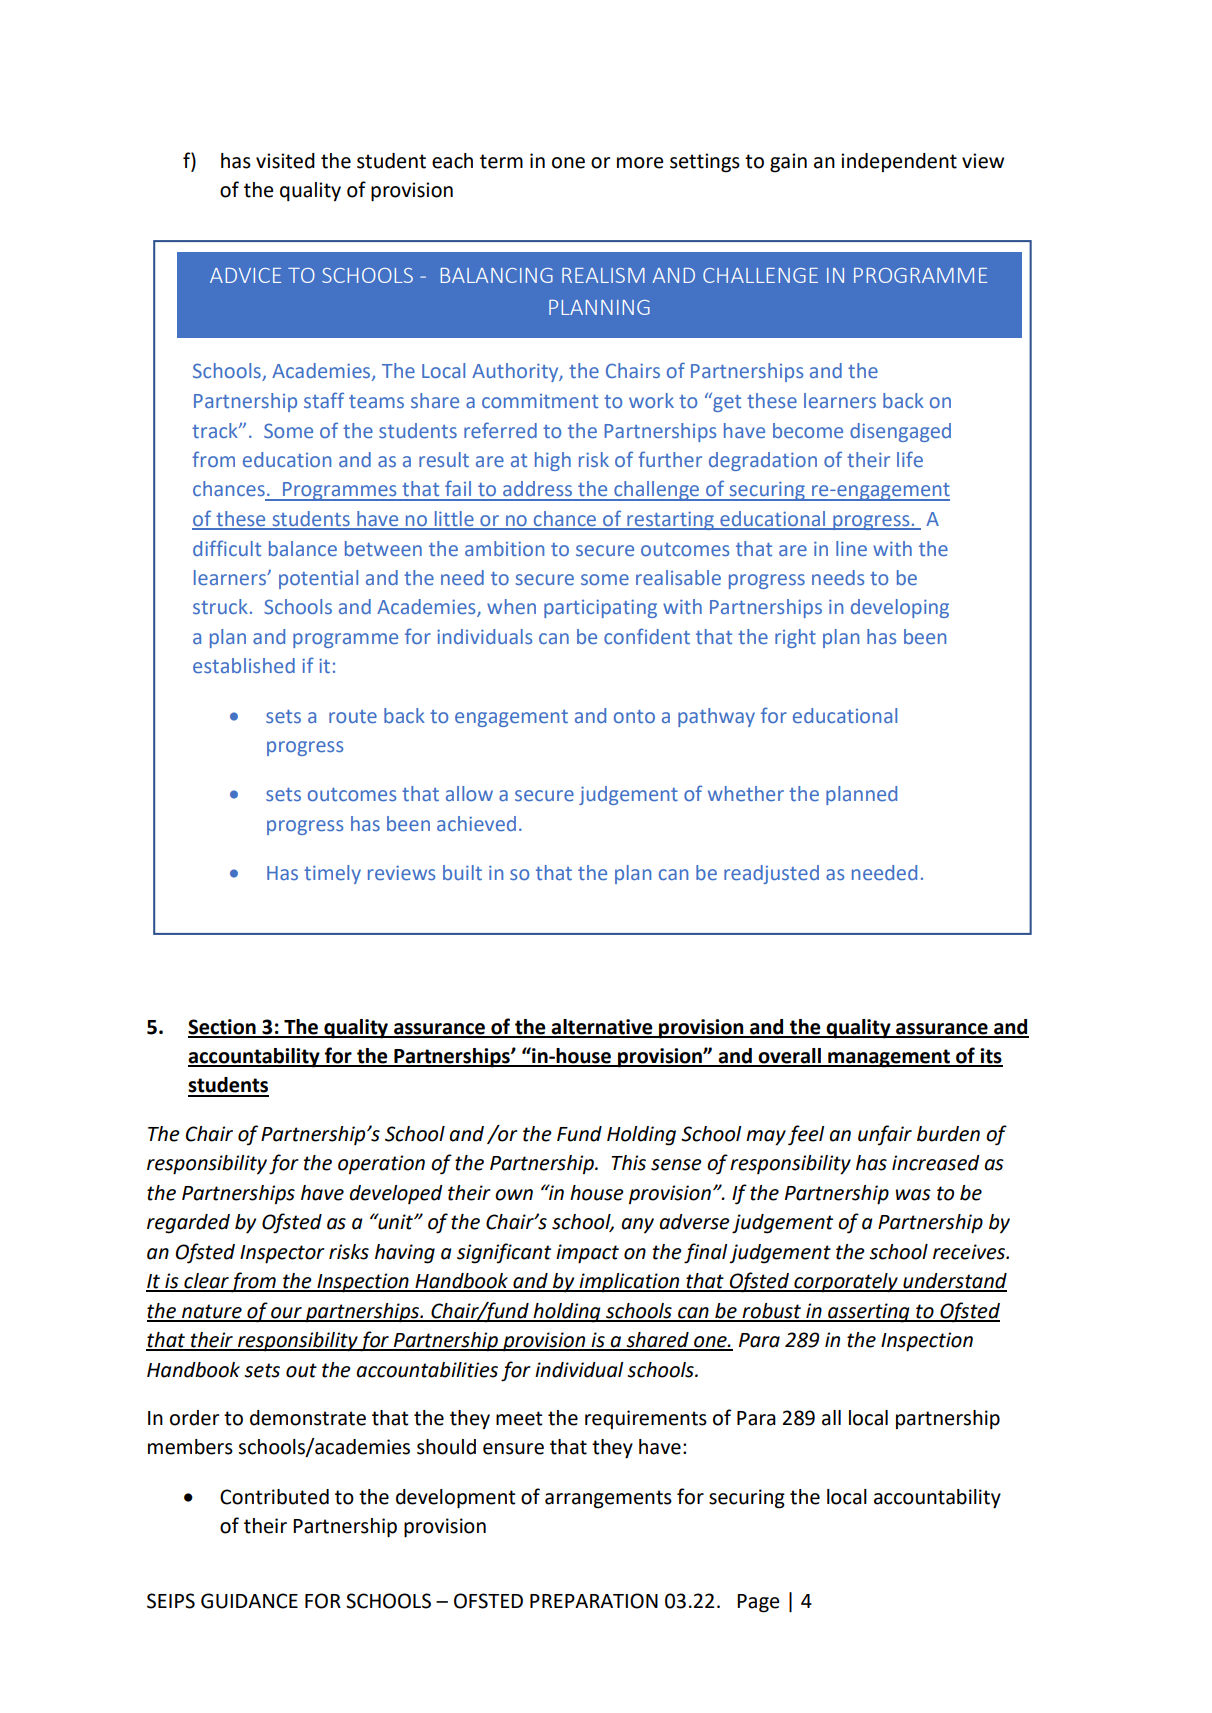  Describe the element at coordinates (771, 874) in the screenshot. I see `readjusted` at that location.
